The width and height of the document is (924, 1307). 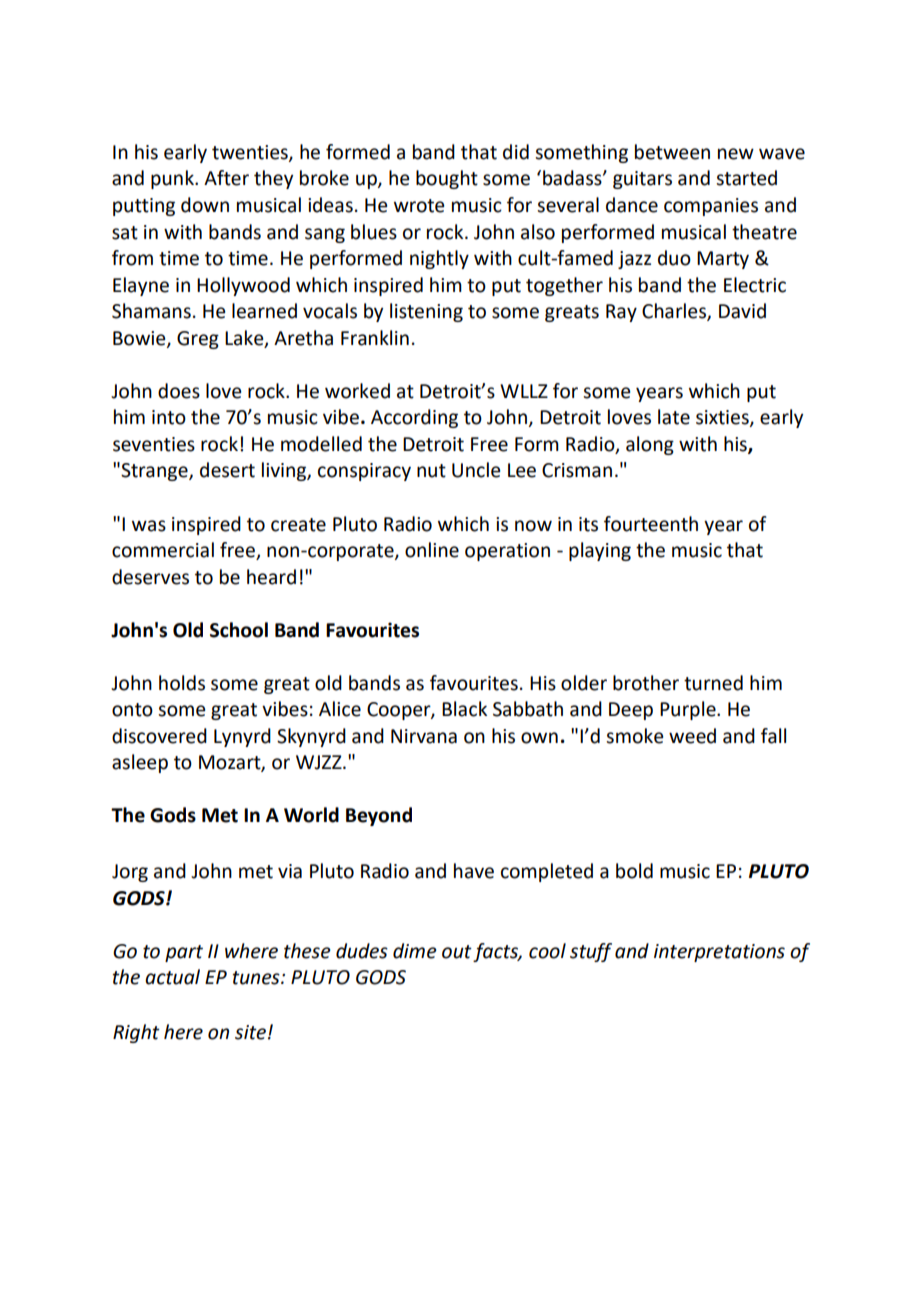 I want to click on bought, so click(x=447, y=179).
